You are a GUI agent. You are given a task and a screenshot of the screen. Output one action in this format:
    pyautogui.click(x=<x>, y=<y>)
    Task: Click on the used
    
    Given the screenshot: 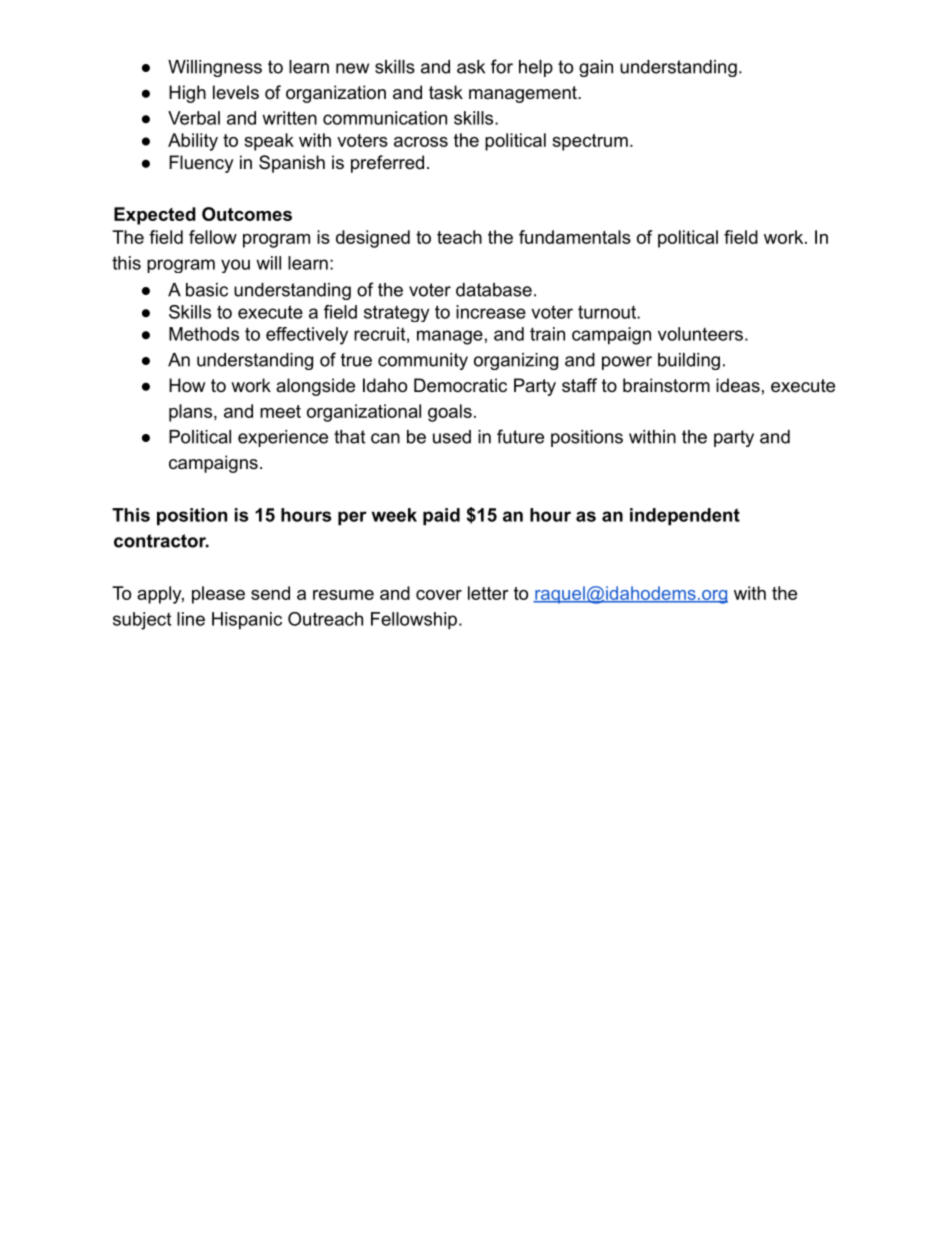 What is the action you would take?
    pyautogui.click(x=452, y=437)
